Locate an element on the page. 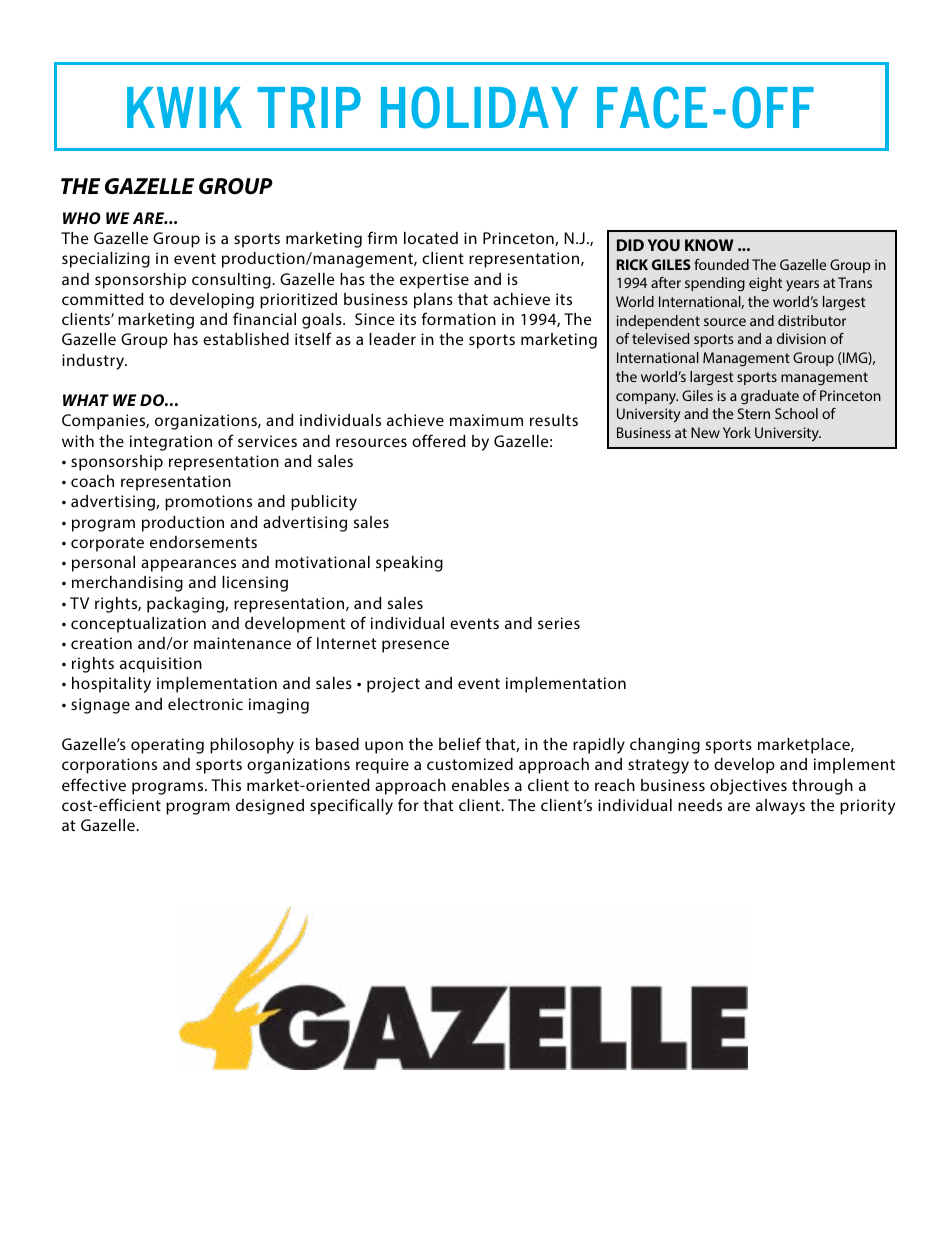  York is located at coordinates (737, 432).
